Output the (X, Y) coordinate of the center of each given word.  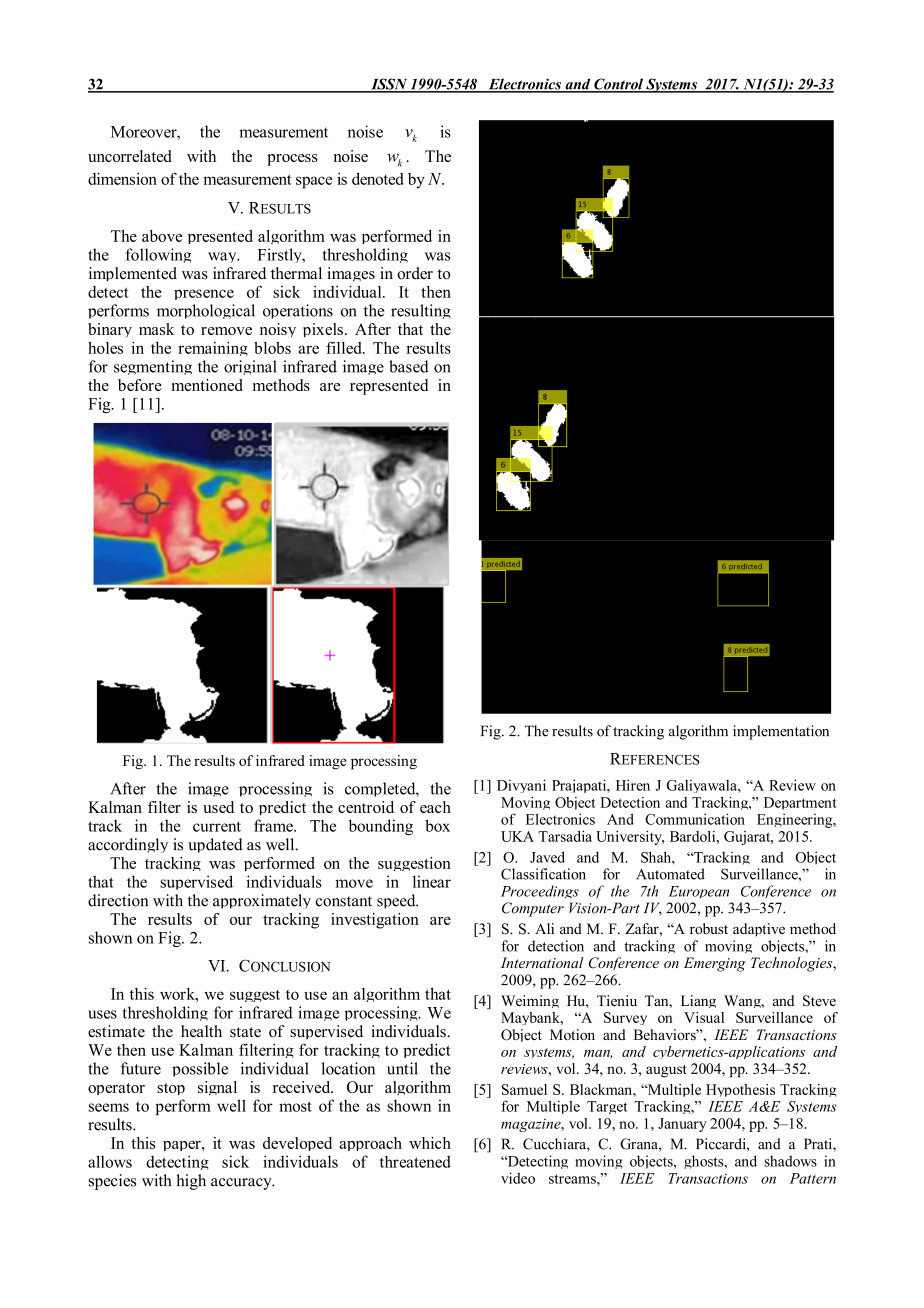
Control (618, 85)
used (218, 807)
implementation (781, 732)
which (430, 1143)
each (435, 807)
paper (183, 1146)
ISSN (389, 85)
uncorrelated (130, 156)
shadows (790, 1161)
